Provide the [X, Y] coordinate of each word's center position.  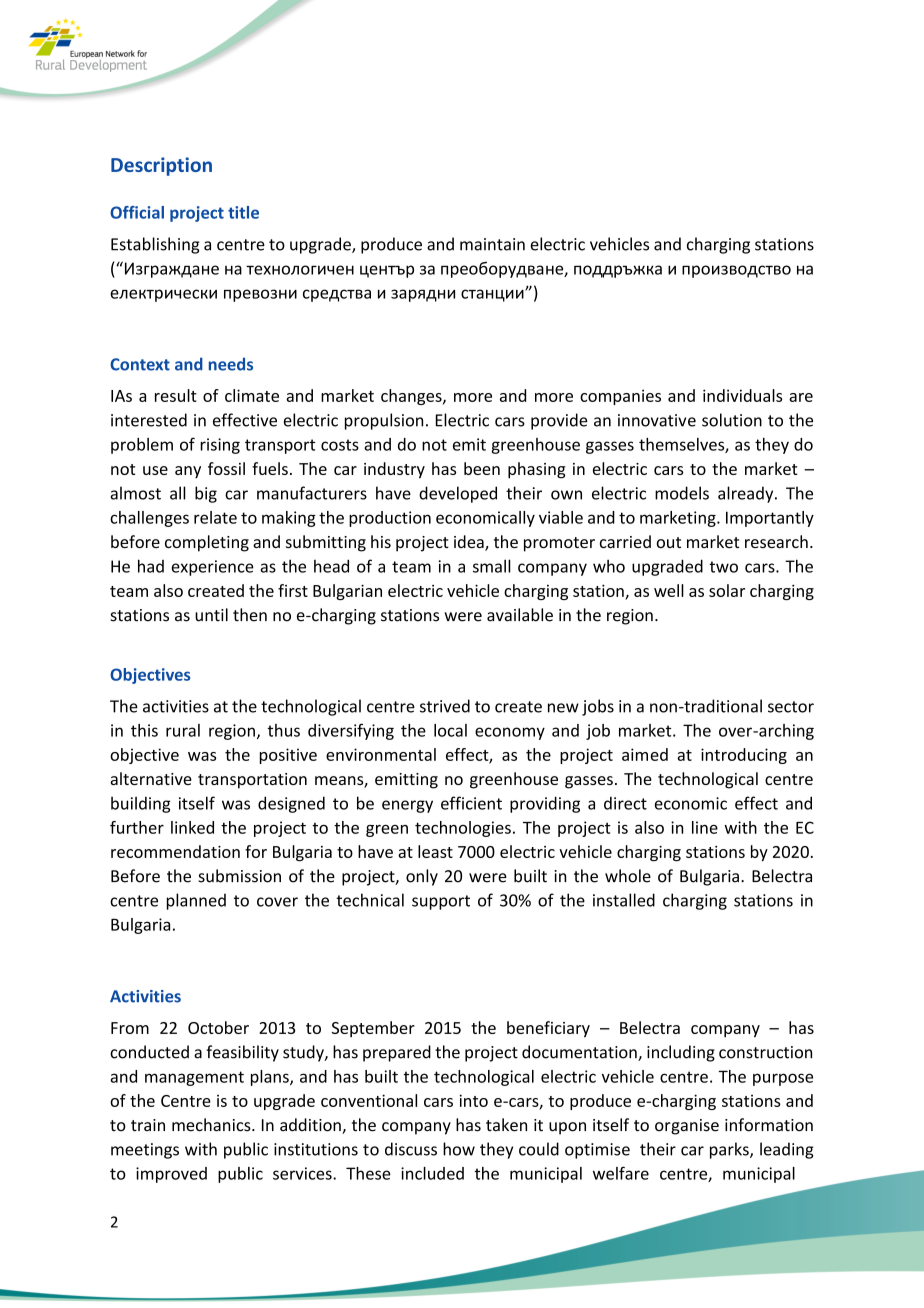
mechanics [212, 1125]
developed [458, 494]
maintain [492, 244]
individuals [742, 395]
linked [192, 827]
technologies [463, 829]
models [682, 493]
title [243, 212]
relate [215, 517]
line [705, 827]
